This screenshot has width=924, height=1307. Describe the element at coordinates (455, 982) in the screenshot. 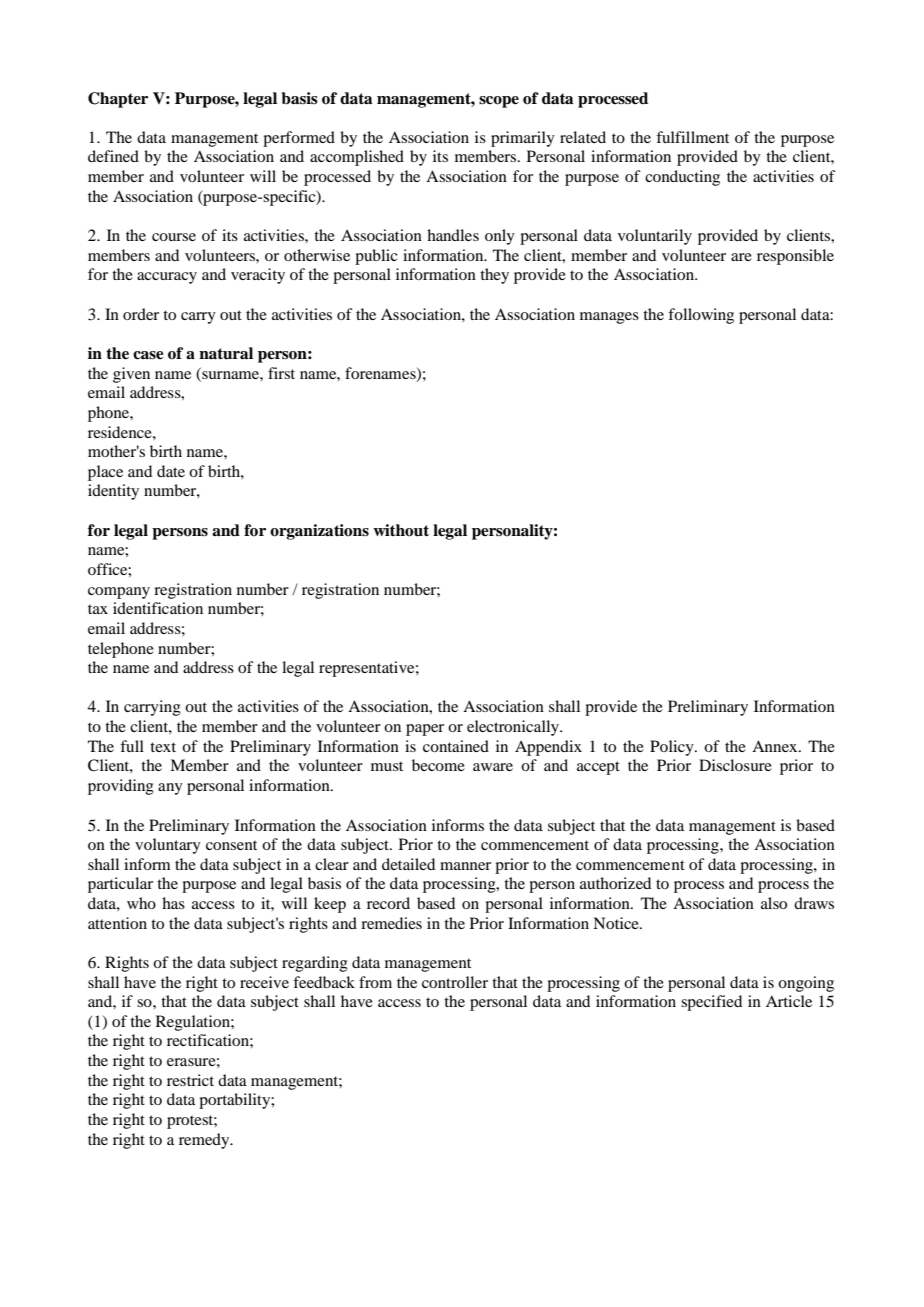

I see `controller` at that location.
